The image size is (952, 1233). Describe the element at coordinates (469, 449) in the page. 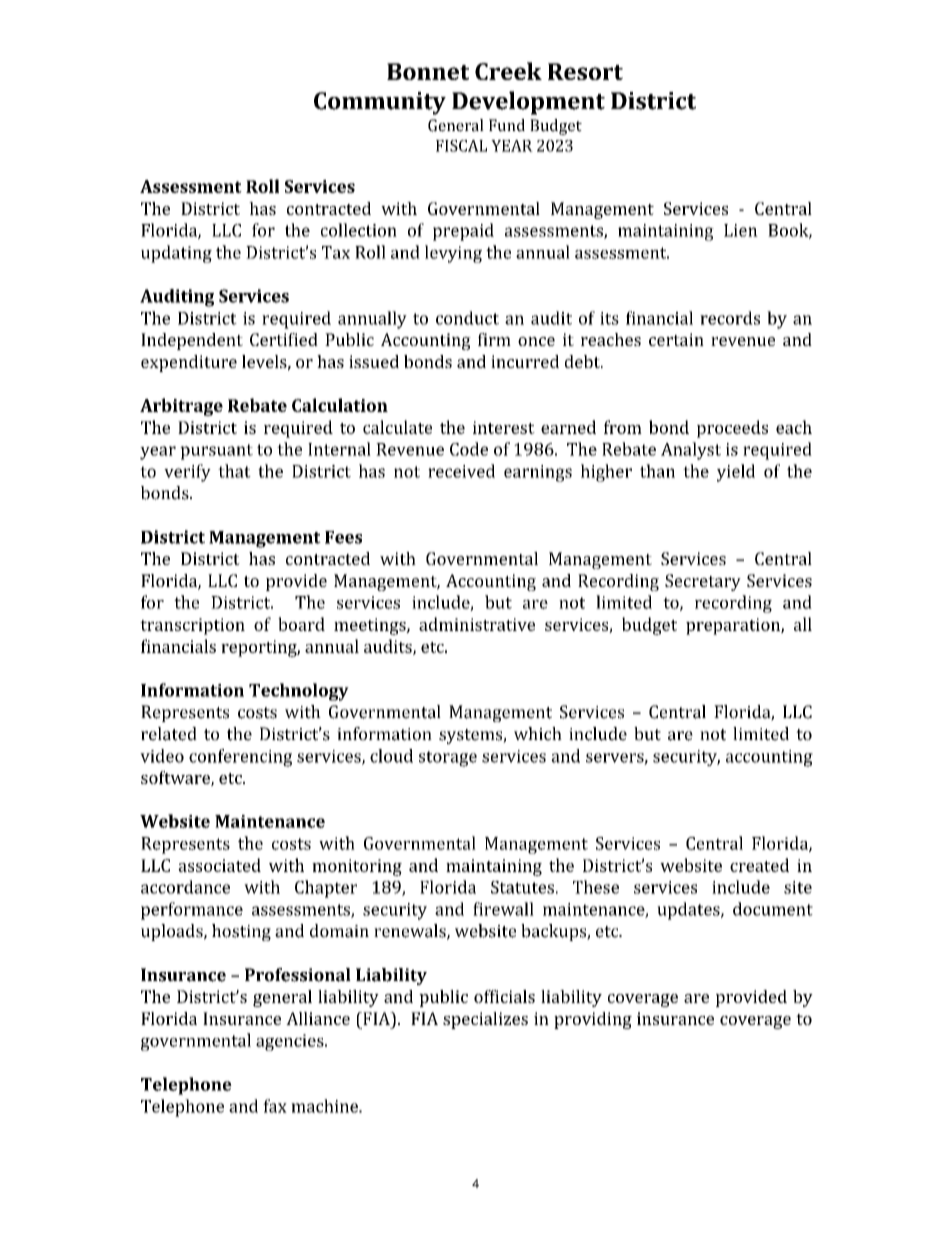

I see `Code` at that location.
